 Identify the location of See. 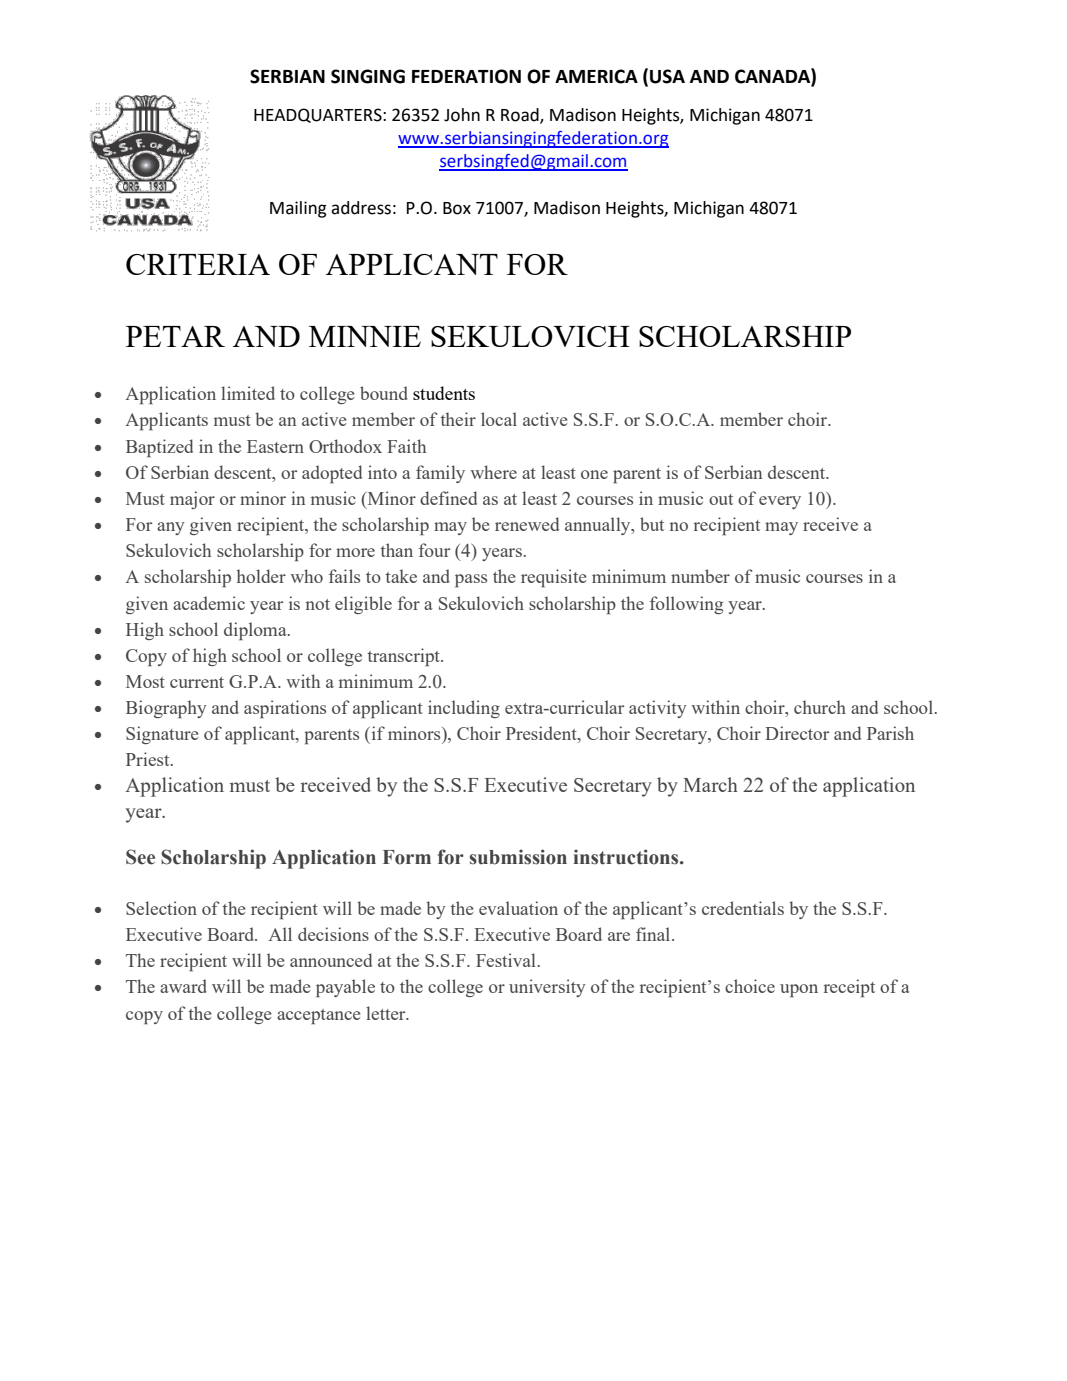
(140, 857).
